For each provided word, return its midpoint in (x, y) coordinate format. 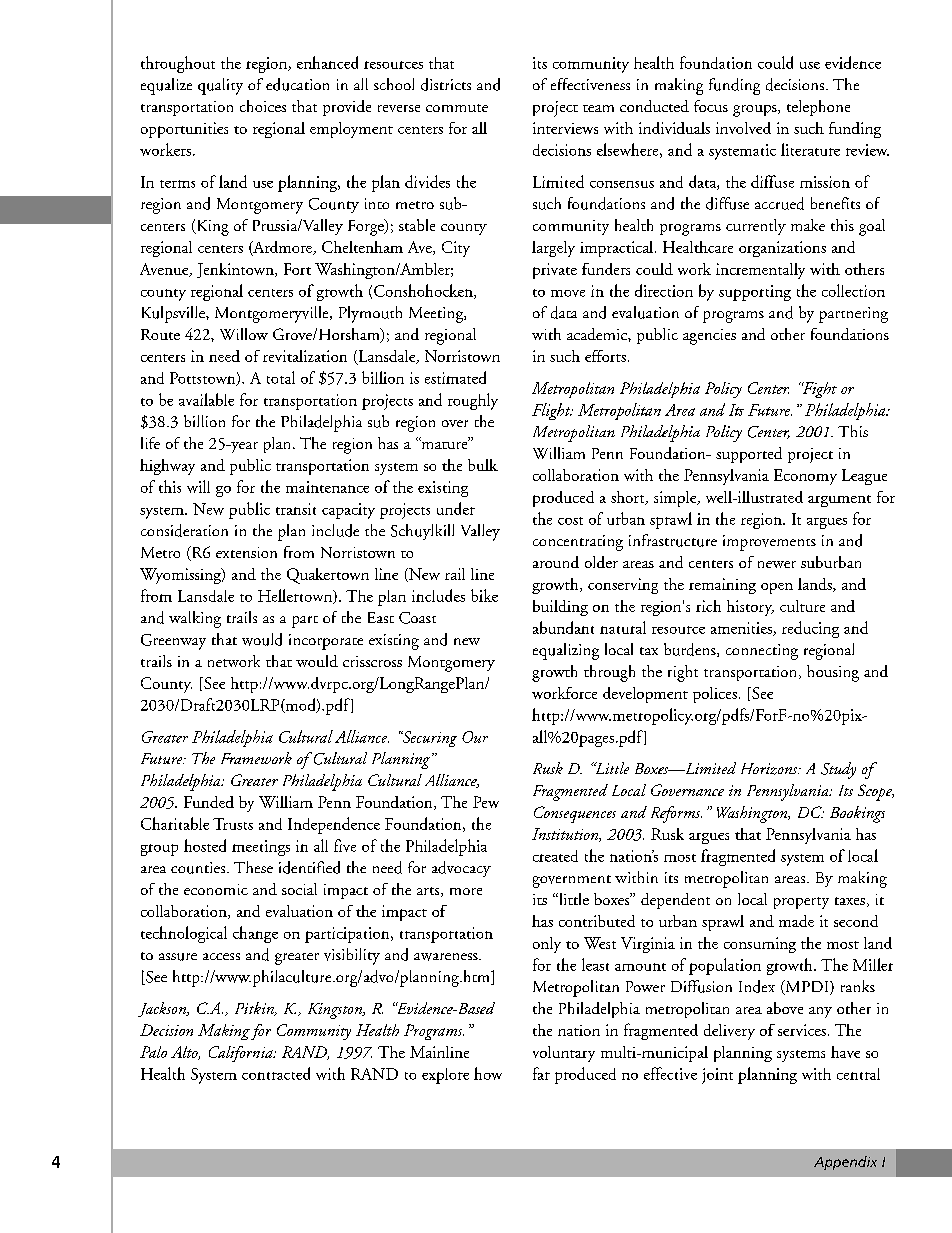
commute (457, 108)
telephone (818, 108)
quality (220, 86)
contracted (276, 1073)
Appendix (845, 1163)
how (488, 1073)
